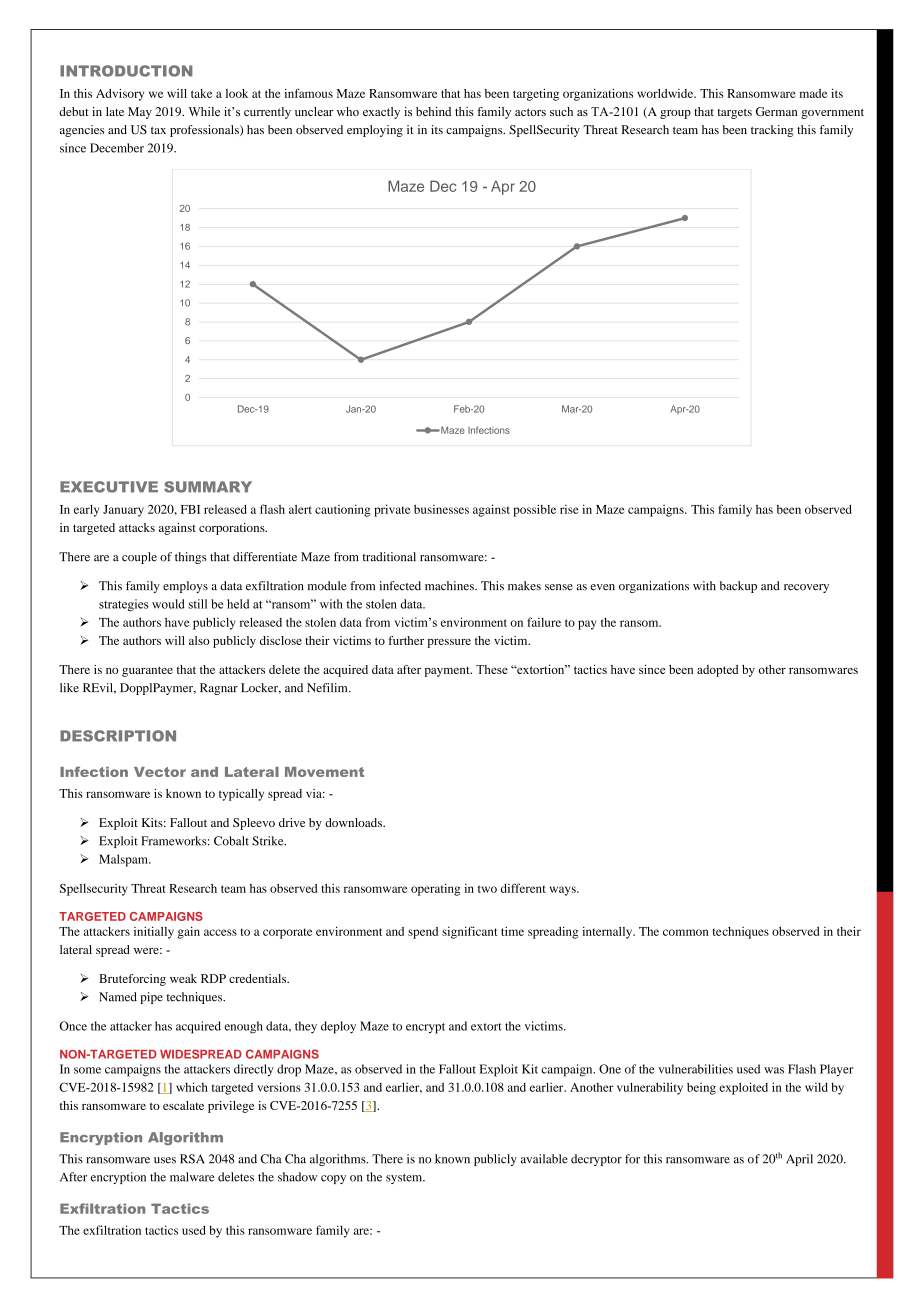 Image resolution: width=924 pixels, height=1308 pixels. I want to click on initially, so click(154, 932).
